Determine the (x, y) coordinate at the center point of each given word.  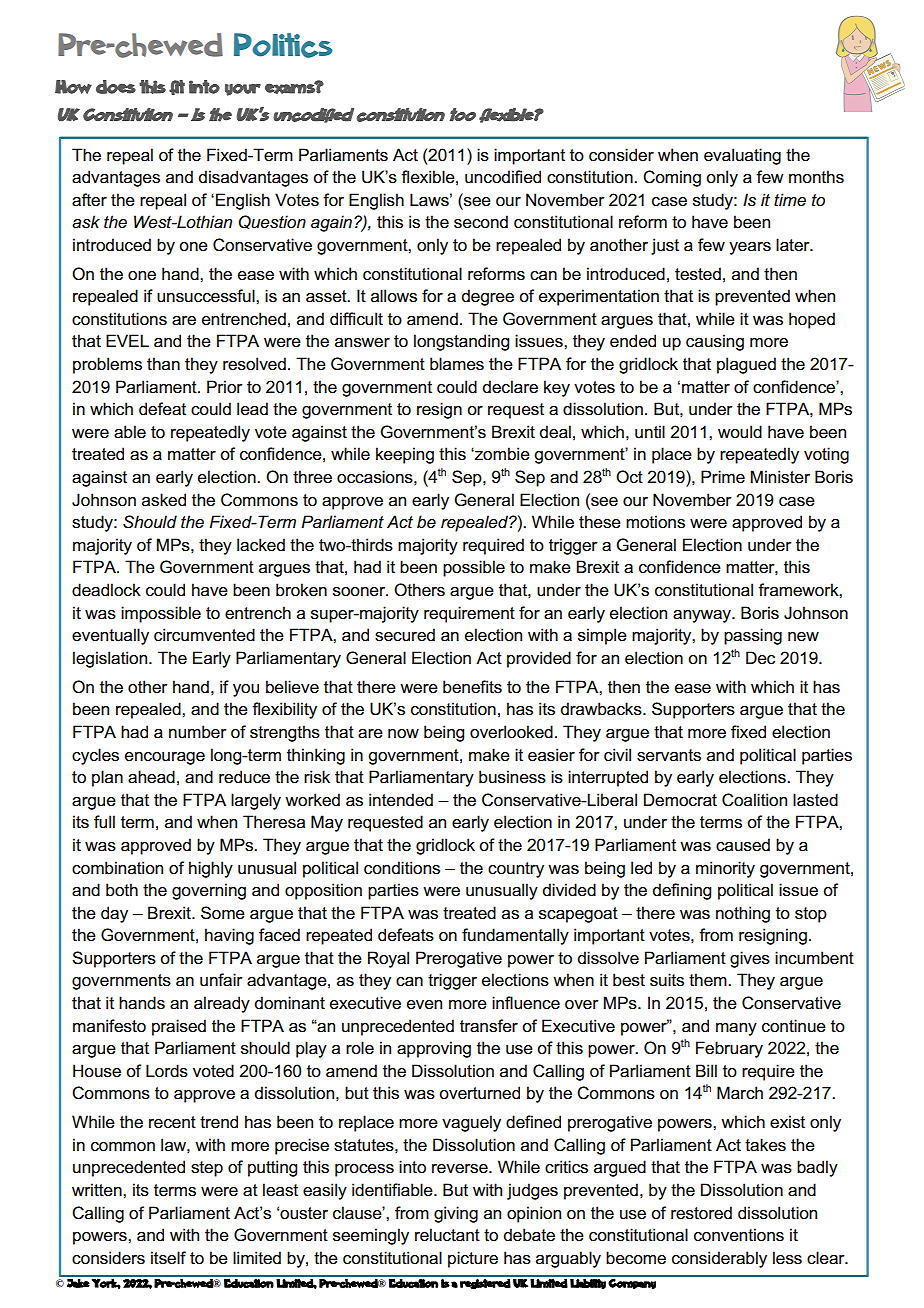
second (481, 222)
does (116, 87)
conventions (739, 1235)
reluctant (447, 1235)
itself (168, 1258)
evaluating (742, 156)
